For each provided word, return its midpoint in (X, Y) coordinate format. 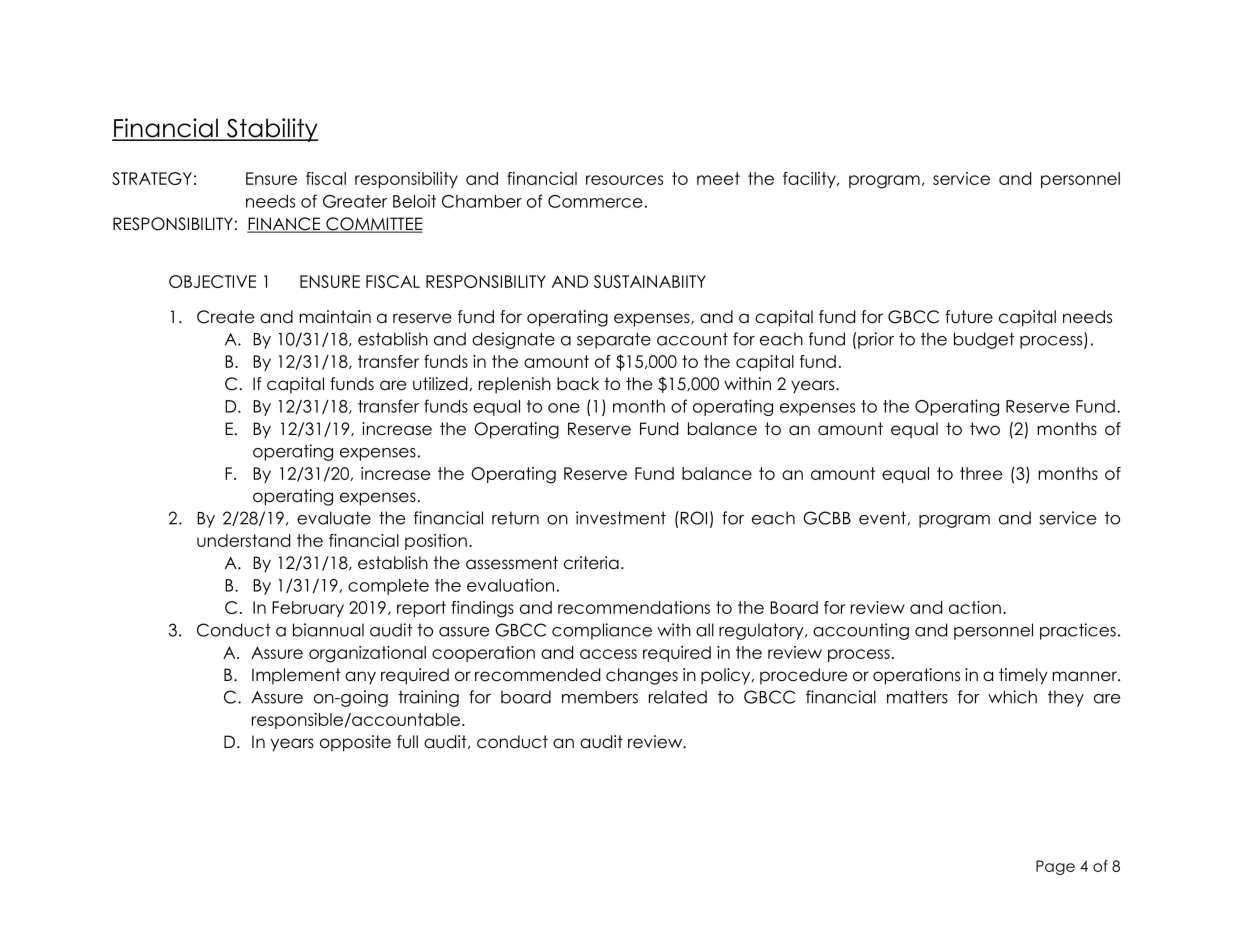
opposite (355, 743)
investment (621, 518)
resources (624, 180)
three (981, 473)
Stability (271, 130)
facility (810, 180)
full (407, 741)
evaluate (334, 518)
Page (1055, 867)
